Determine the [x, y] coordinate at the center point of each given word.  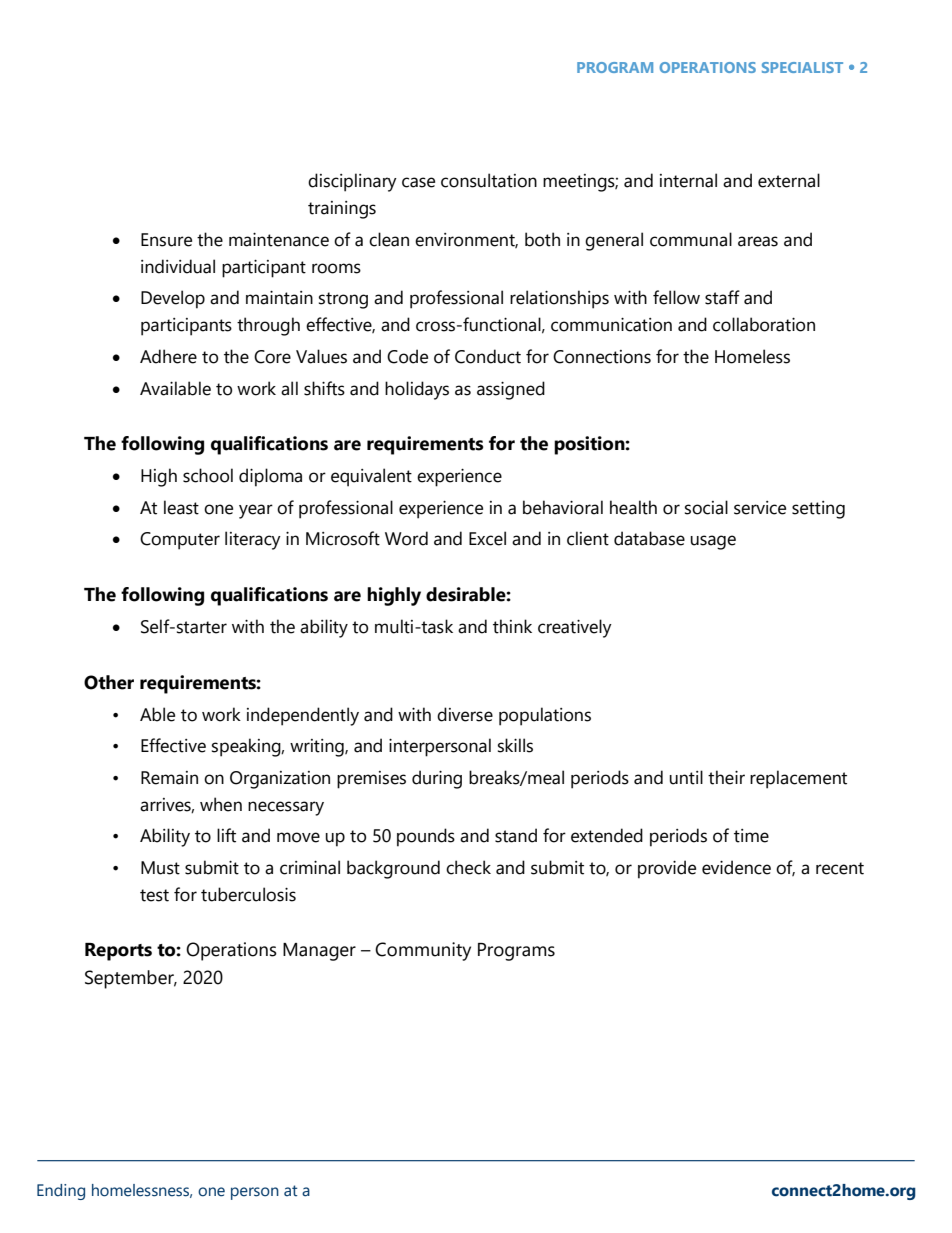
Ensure [166, 240]
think [512, 626]
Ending [61, 1192]
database [649, 538]
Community [423, 951]
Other [109, 682]
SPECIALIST [802, 67]
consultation [489, 180]
